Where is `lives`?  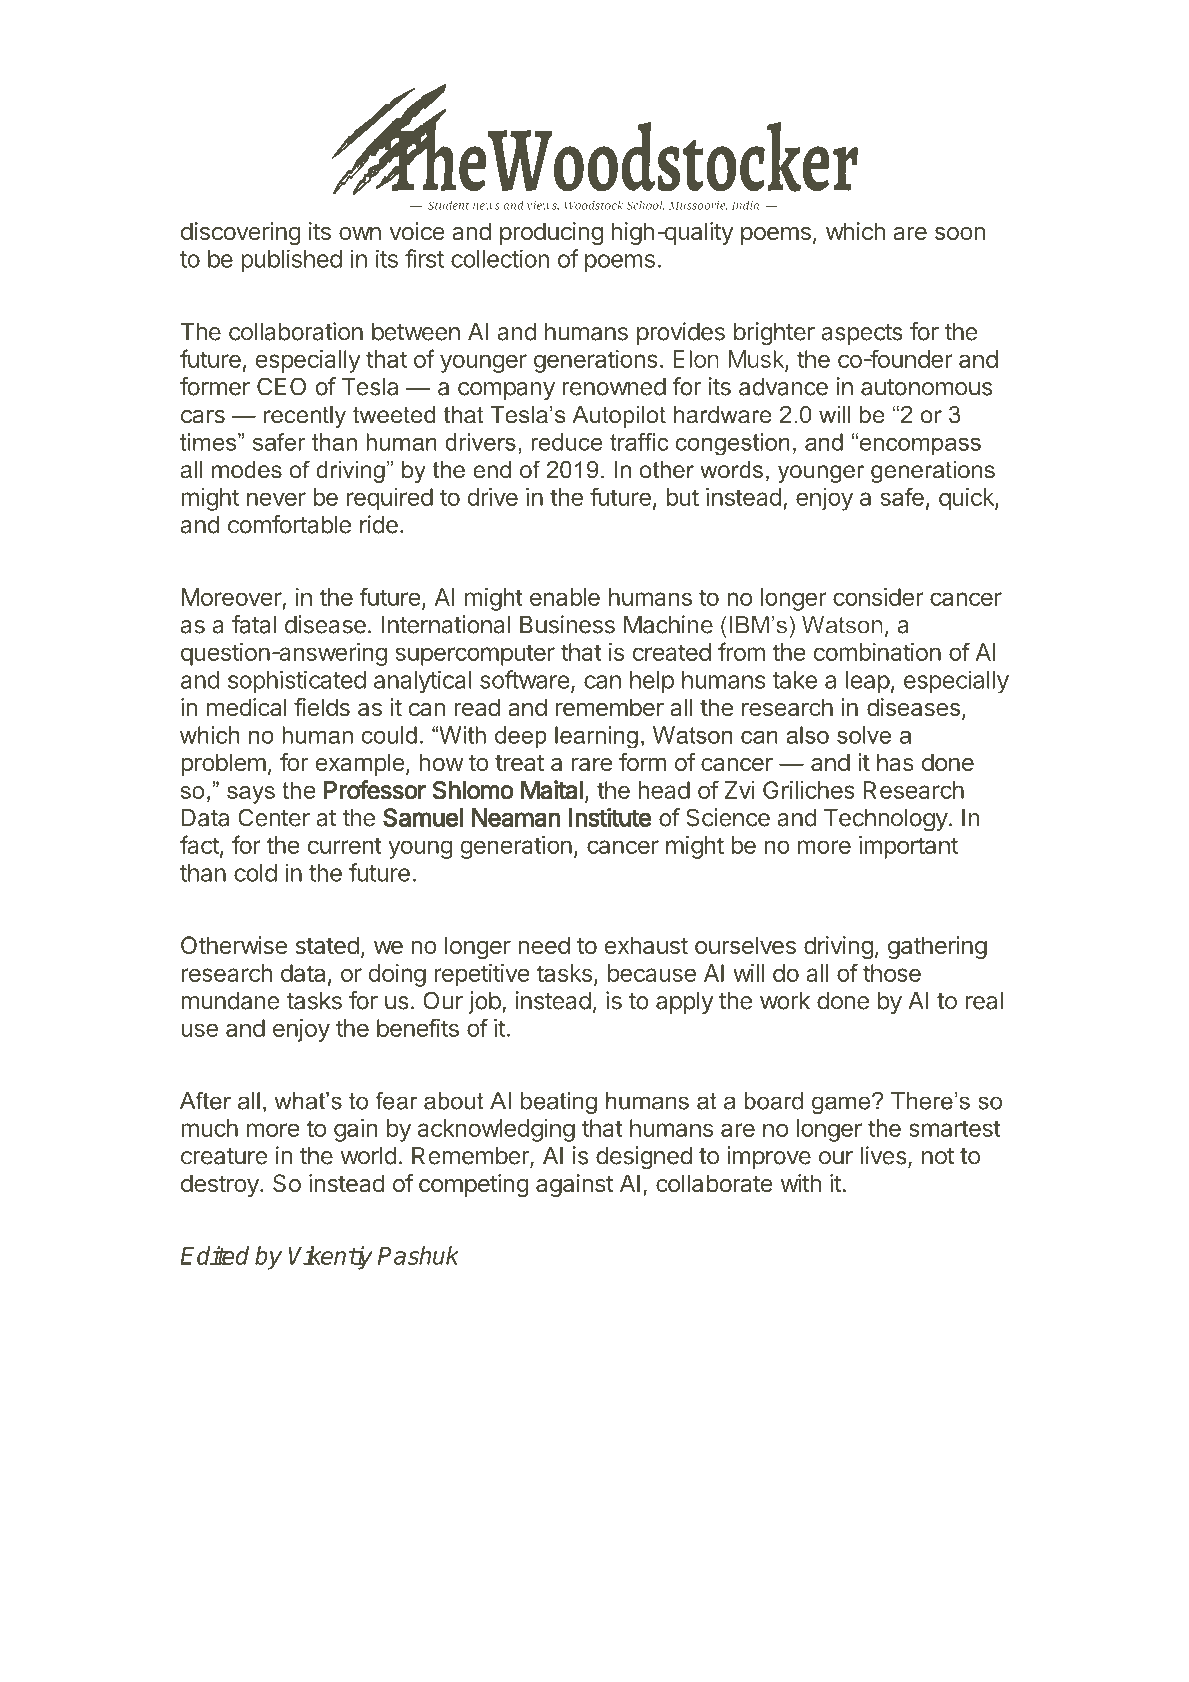 lives is located at coordinates (884, 1155).
